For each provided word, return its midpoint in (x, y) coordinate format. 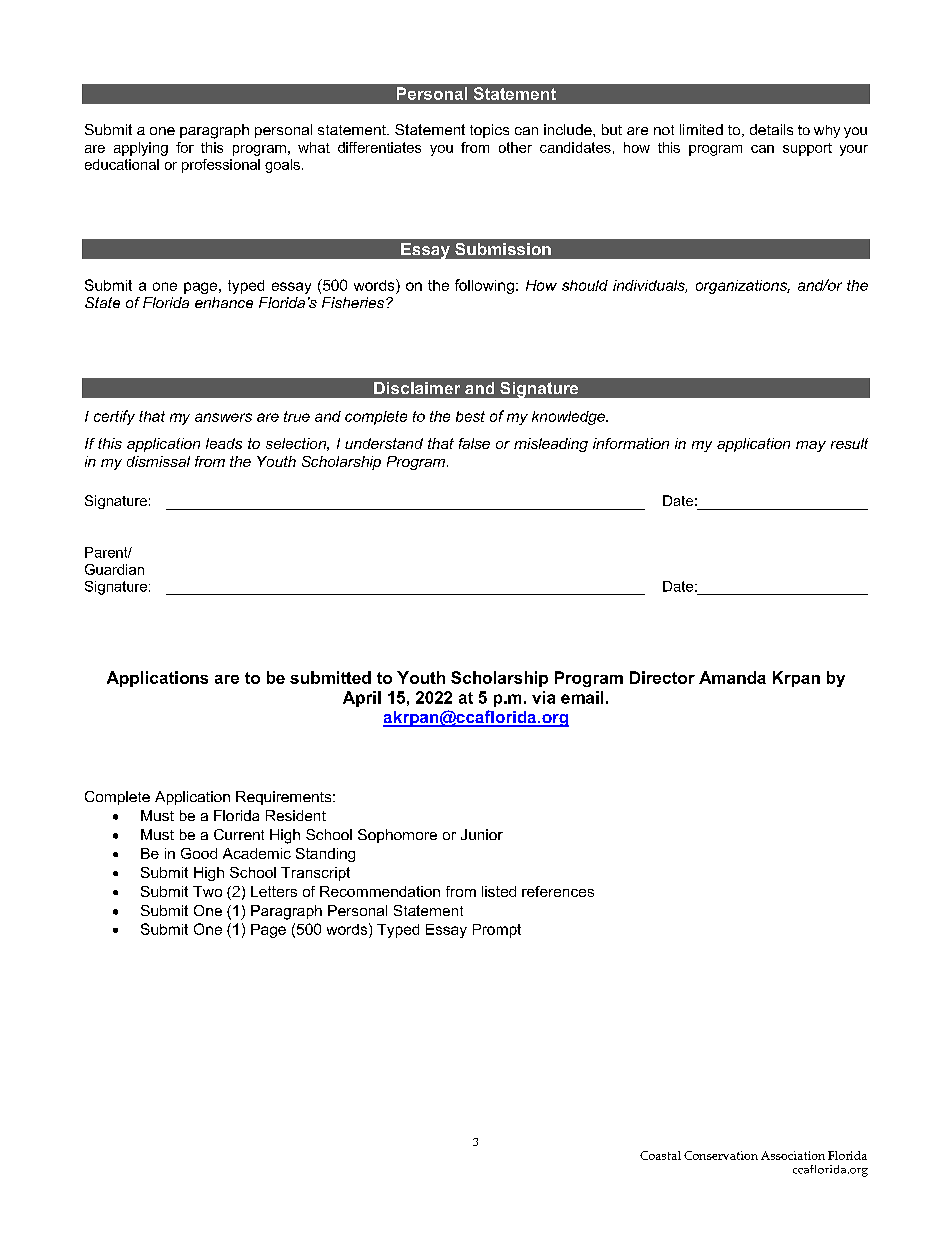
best (470, 416)
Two (207, 891)
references (558, 891)
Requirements (285, 798)
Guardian (114, 569)
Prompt (497, 931)
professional (221, 166)
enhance (224, 302)
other (515, 147)
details (771, 129)
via (543, 697)
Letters (274, 891)
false (474, 443)
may (811, 446)
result (849, 443)
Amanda (732, 677)
